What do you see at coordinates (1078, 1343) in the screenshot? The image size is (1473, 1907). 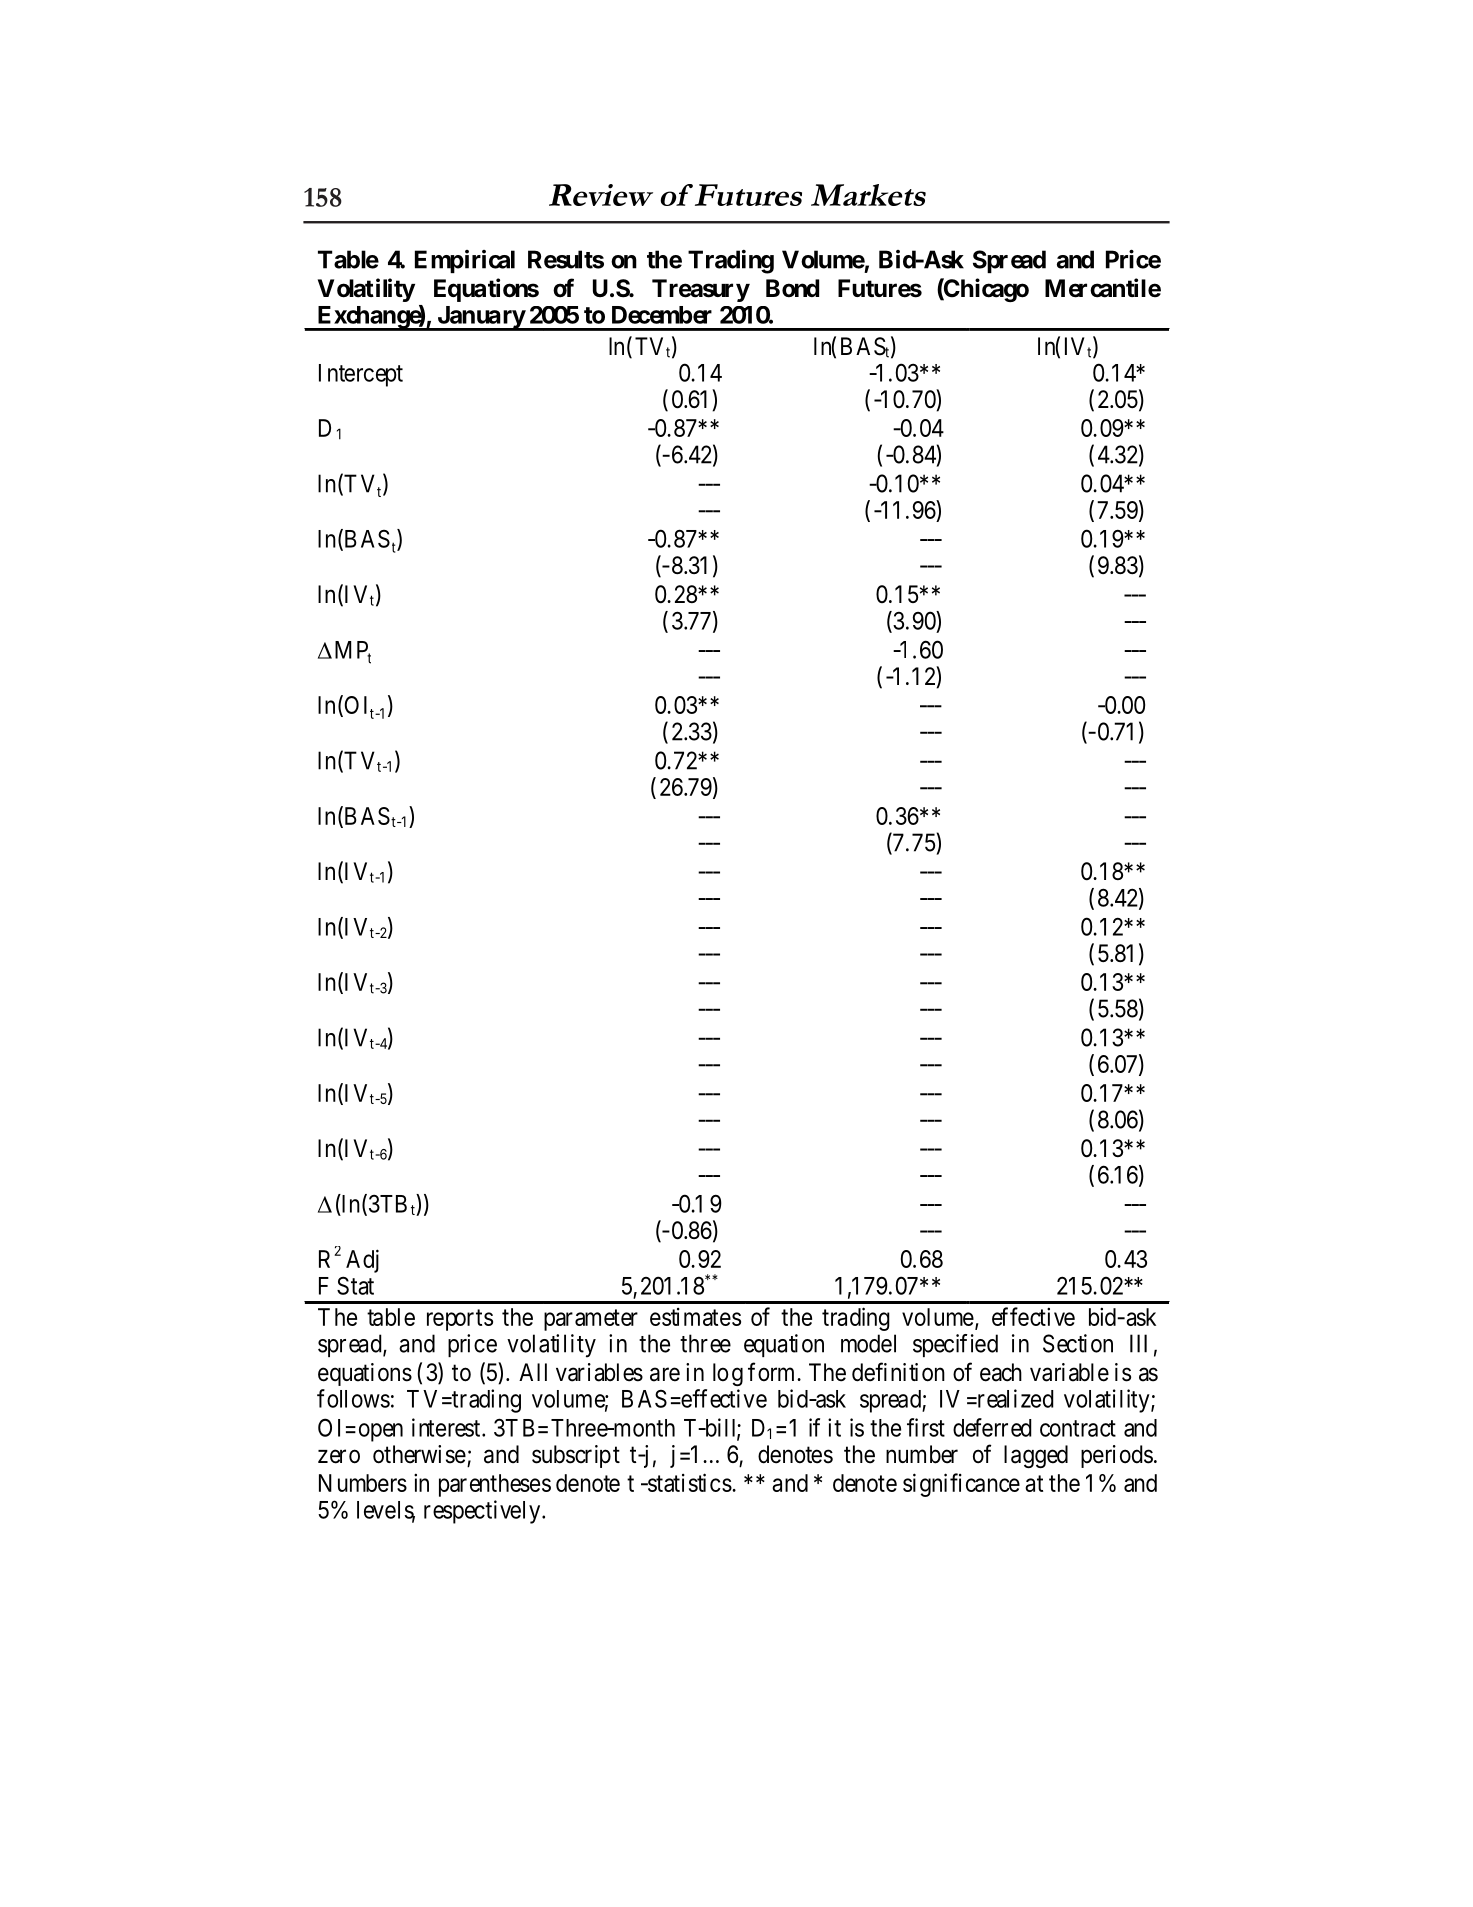 I see `Section` at bounding box center [1078, 1343].
